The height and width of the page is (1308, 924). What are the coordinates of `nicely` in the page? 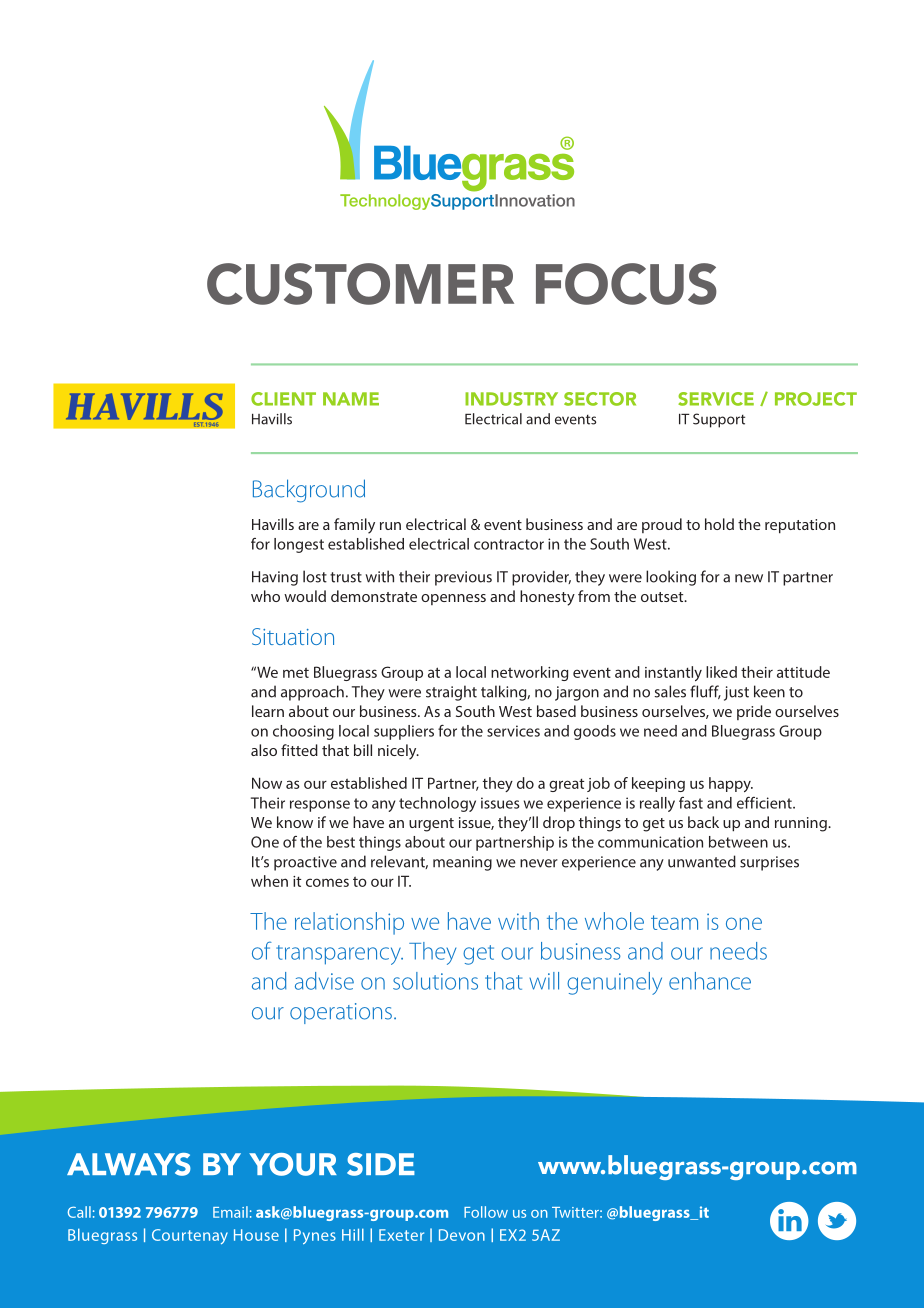 It's located at (398, 752).
